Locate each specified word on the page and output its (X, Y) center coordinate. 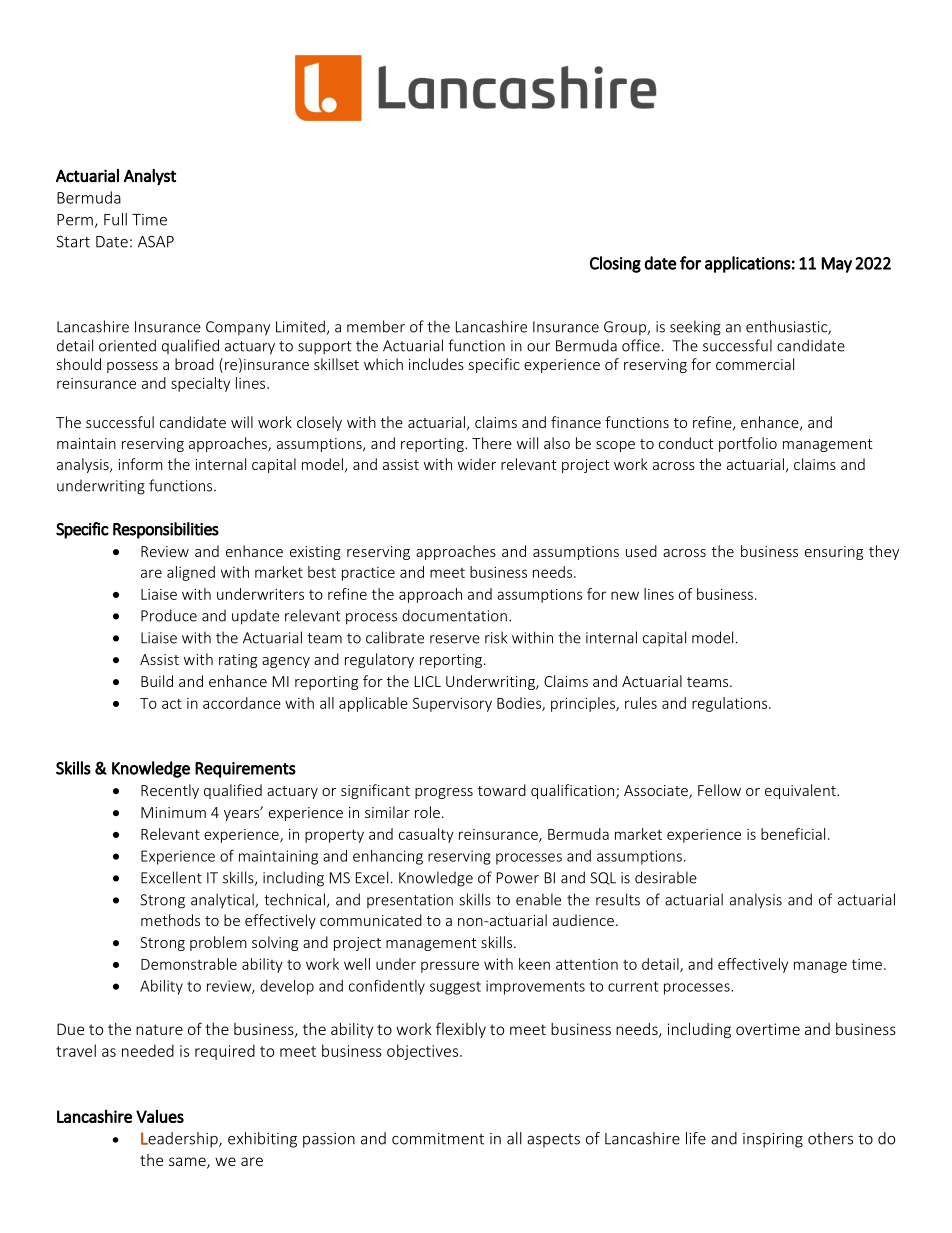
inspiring (773, 1140)
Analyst (150, 177)
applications (748, 264)
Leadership (180, 1140)
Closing (615, 264)
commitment (438, 1139)
